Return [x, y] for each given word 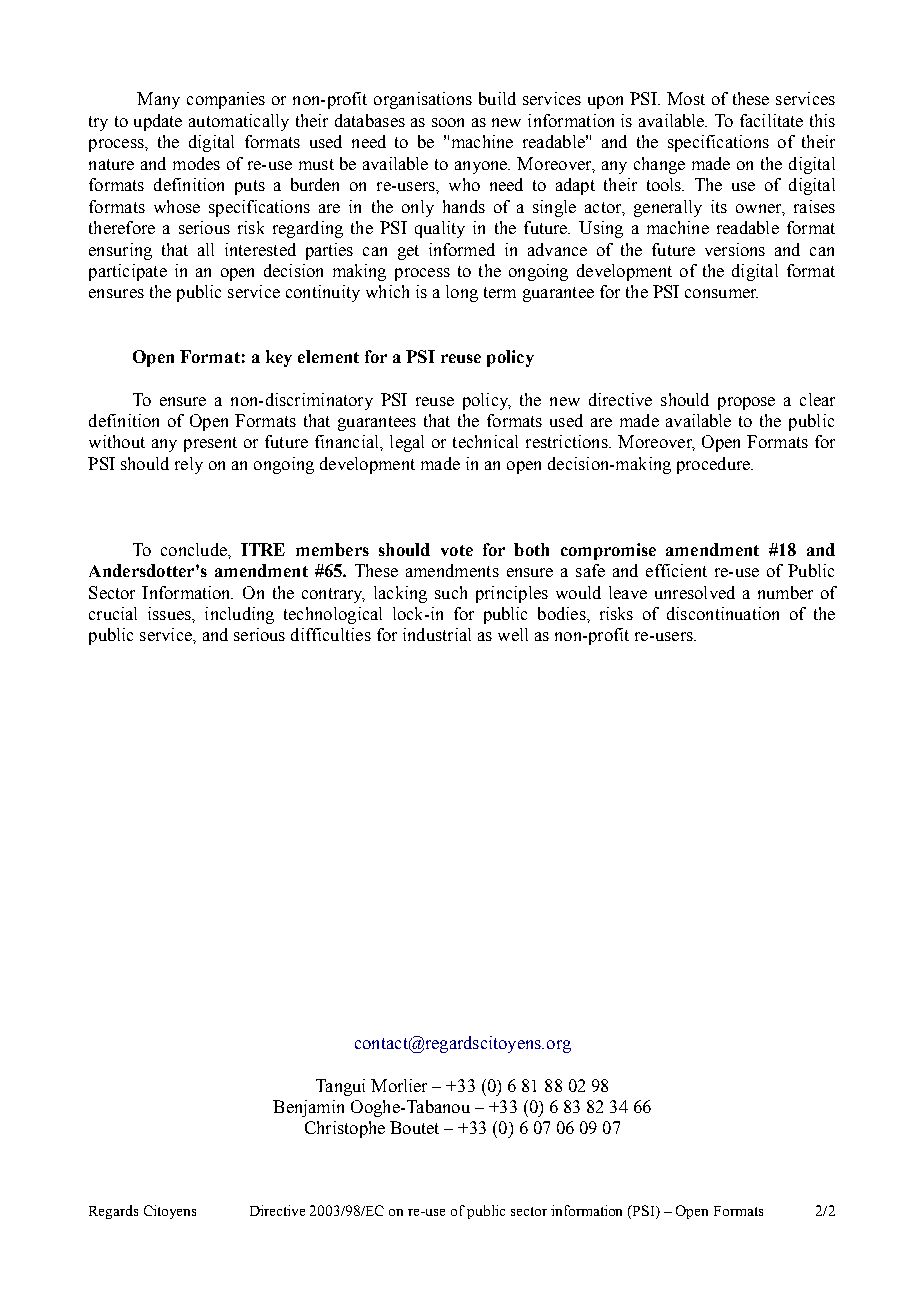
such [451, 592]
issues [170, 613]
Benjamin [308, 1108]
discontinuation [723, 613]
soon [448, 122]
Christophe [345, 1129]
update [158, 122]
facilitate [771, 120]
